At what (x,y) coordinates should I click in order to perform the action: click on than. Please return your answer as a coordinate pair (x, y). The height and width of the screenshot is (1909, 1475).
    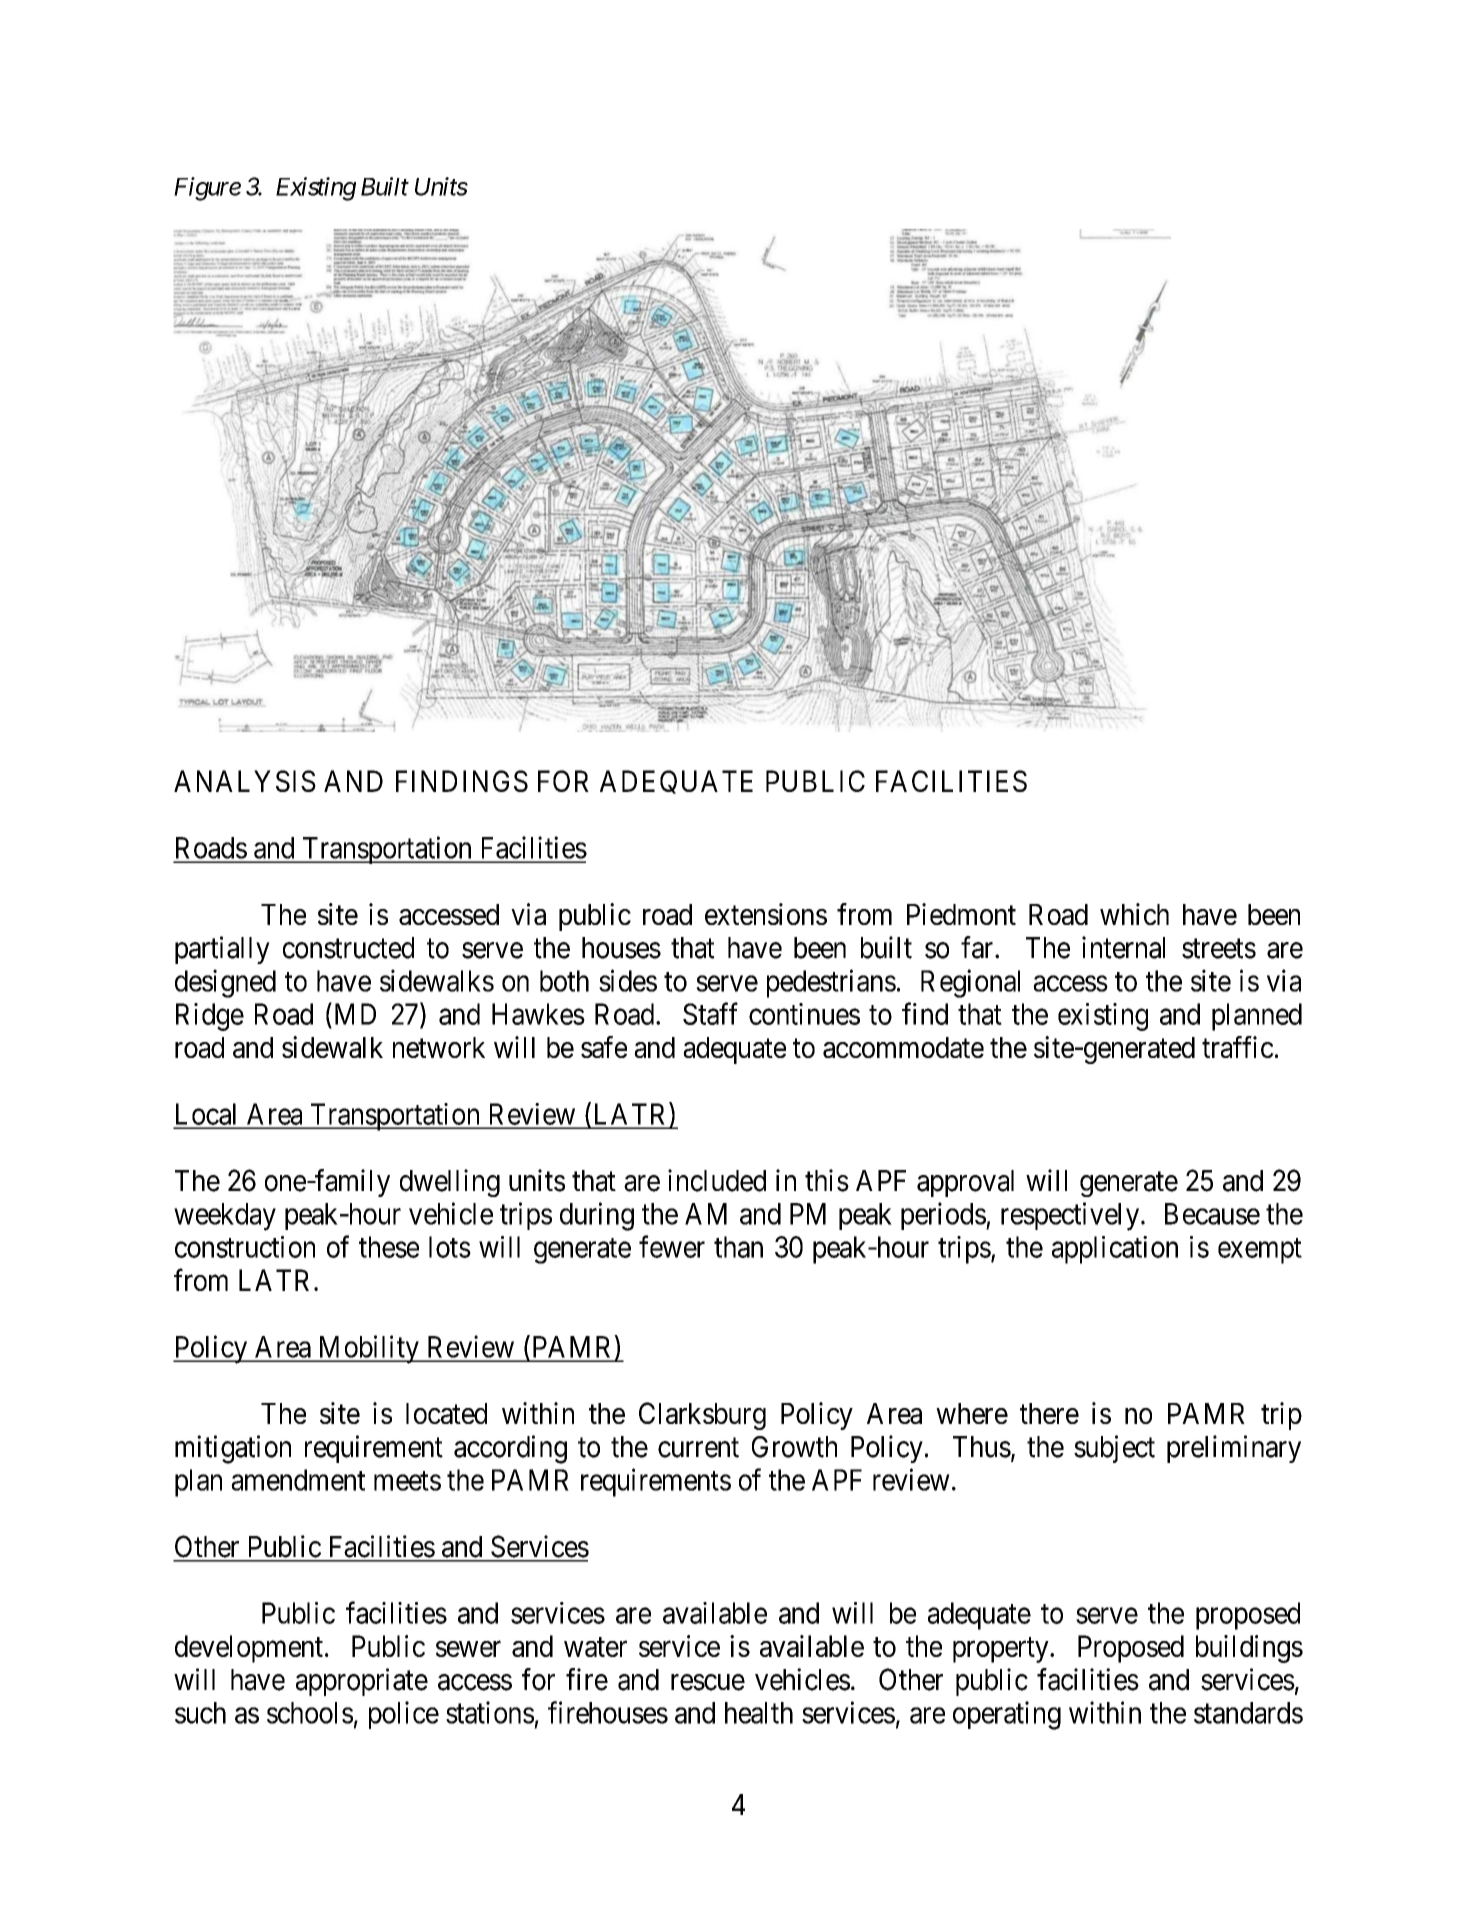
    Looking at the image, I should click on (738, 1247).
